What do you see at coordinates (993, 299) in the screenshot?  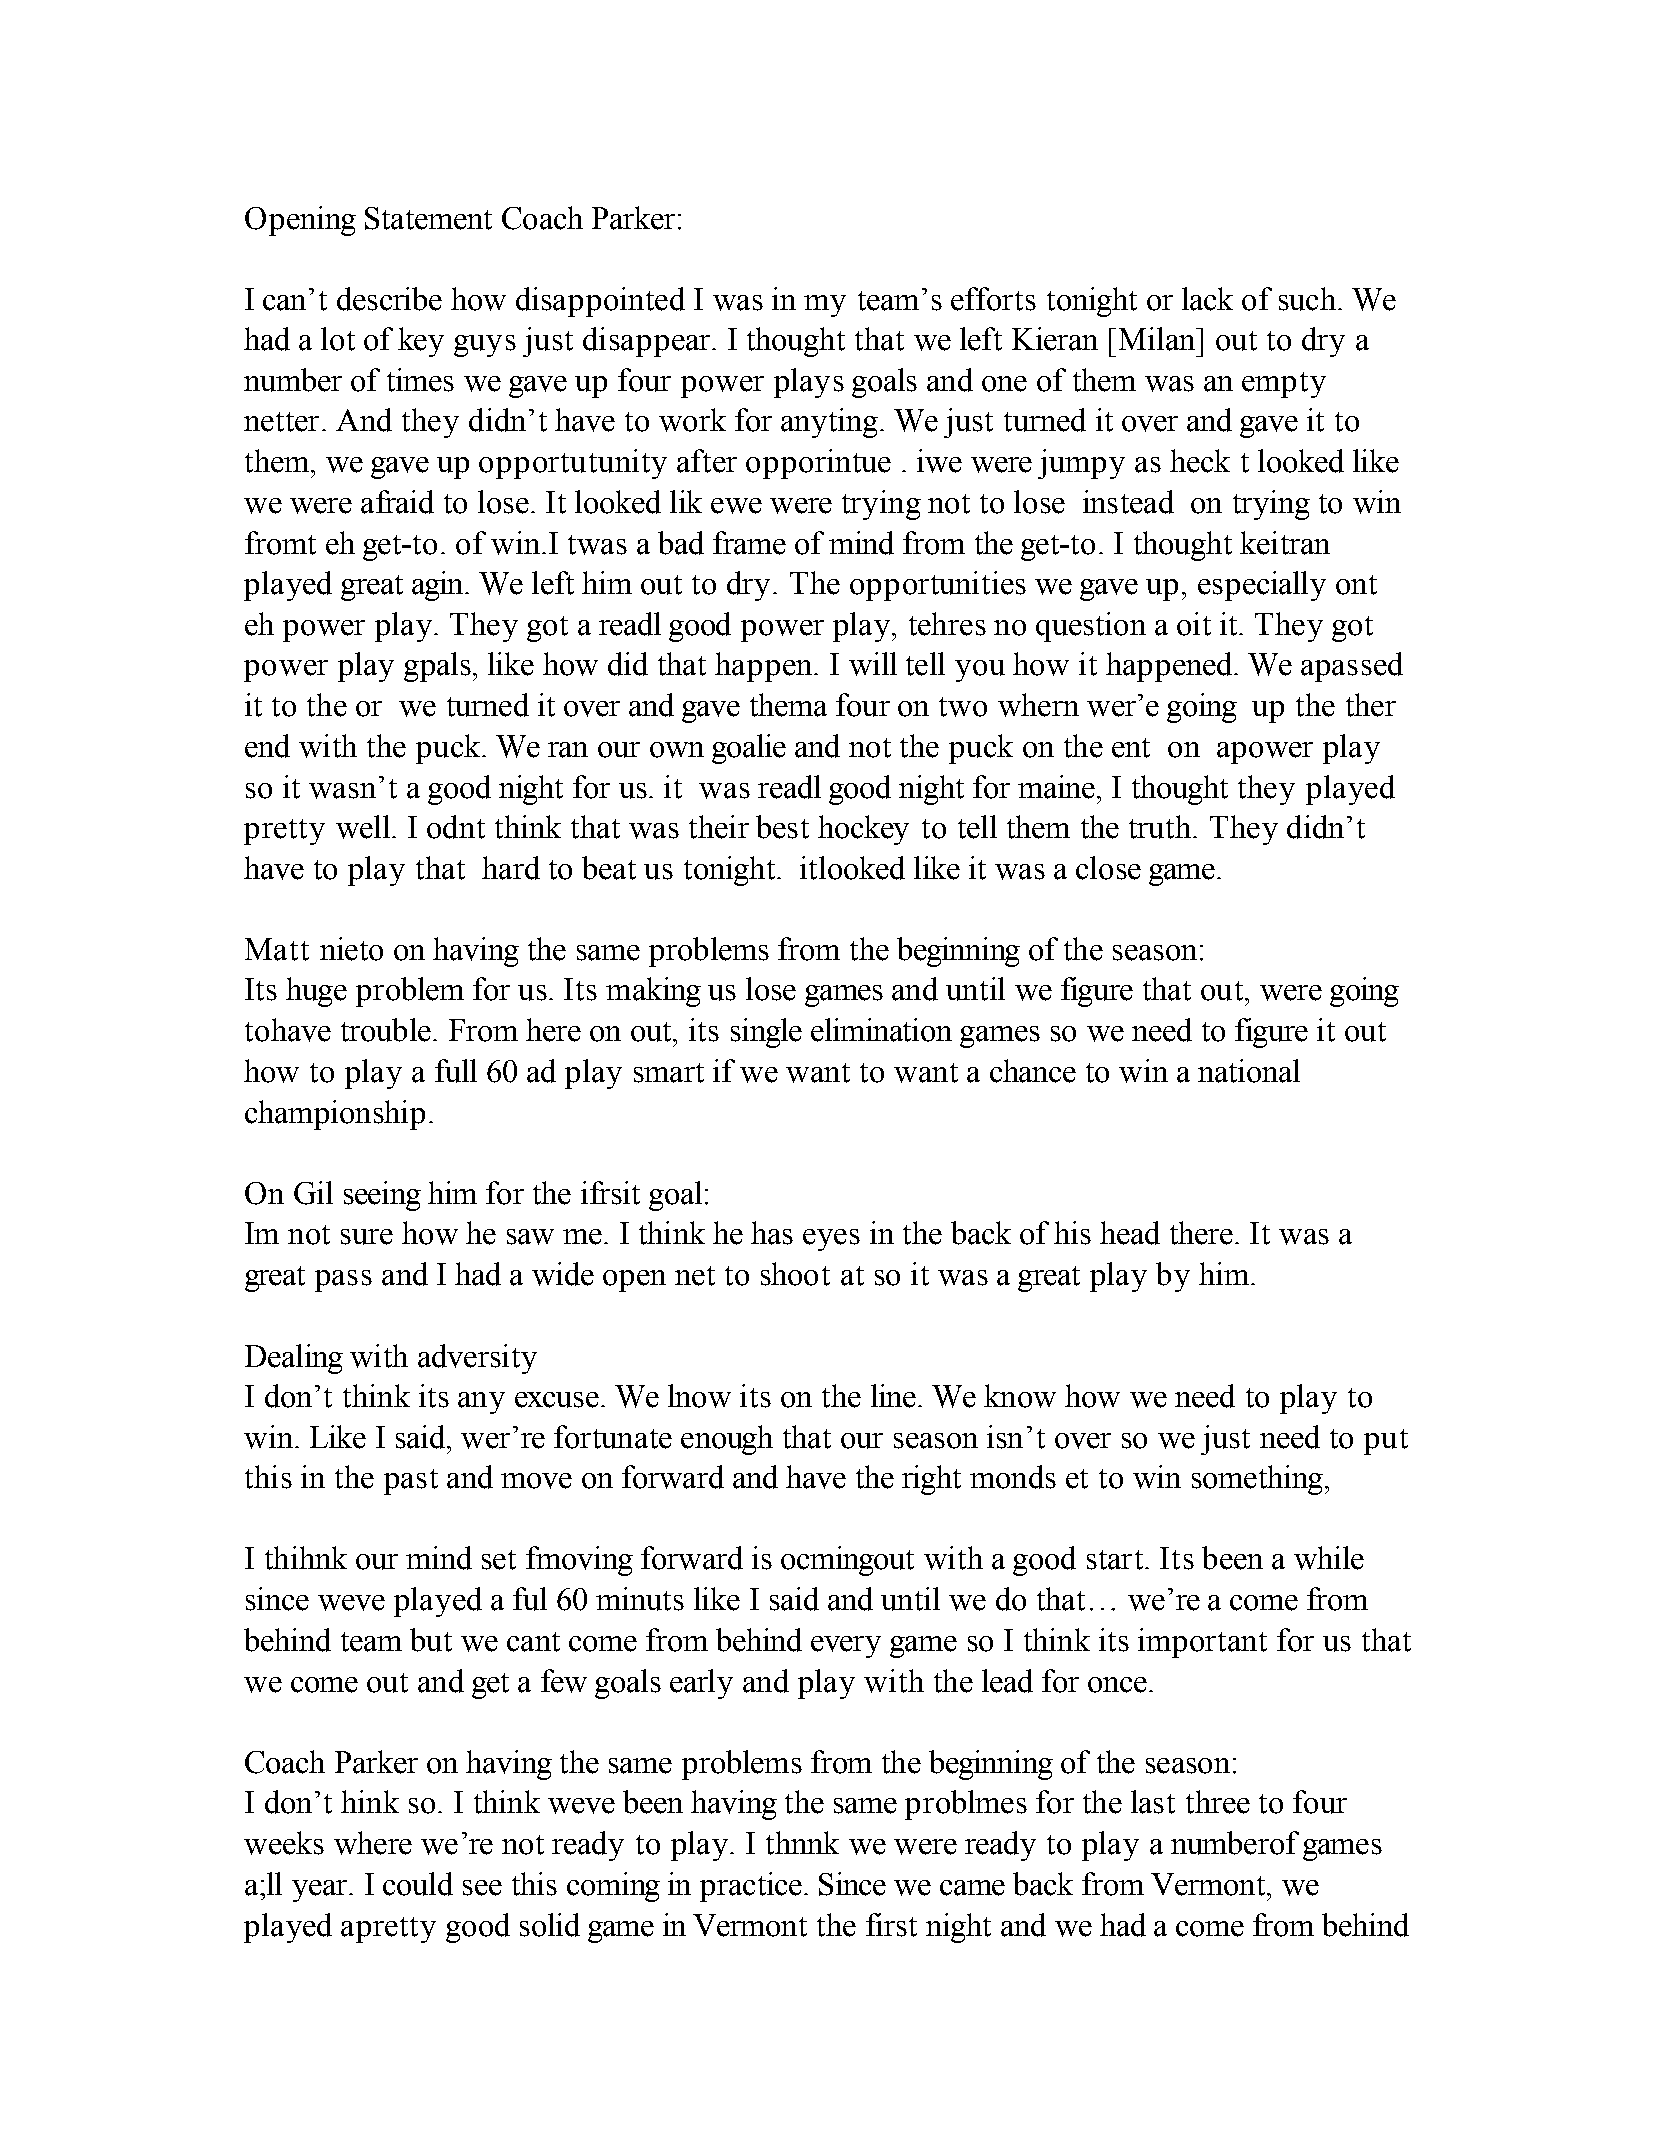 I see `efforts` at bounding box center [993, 299].
